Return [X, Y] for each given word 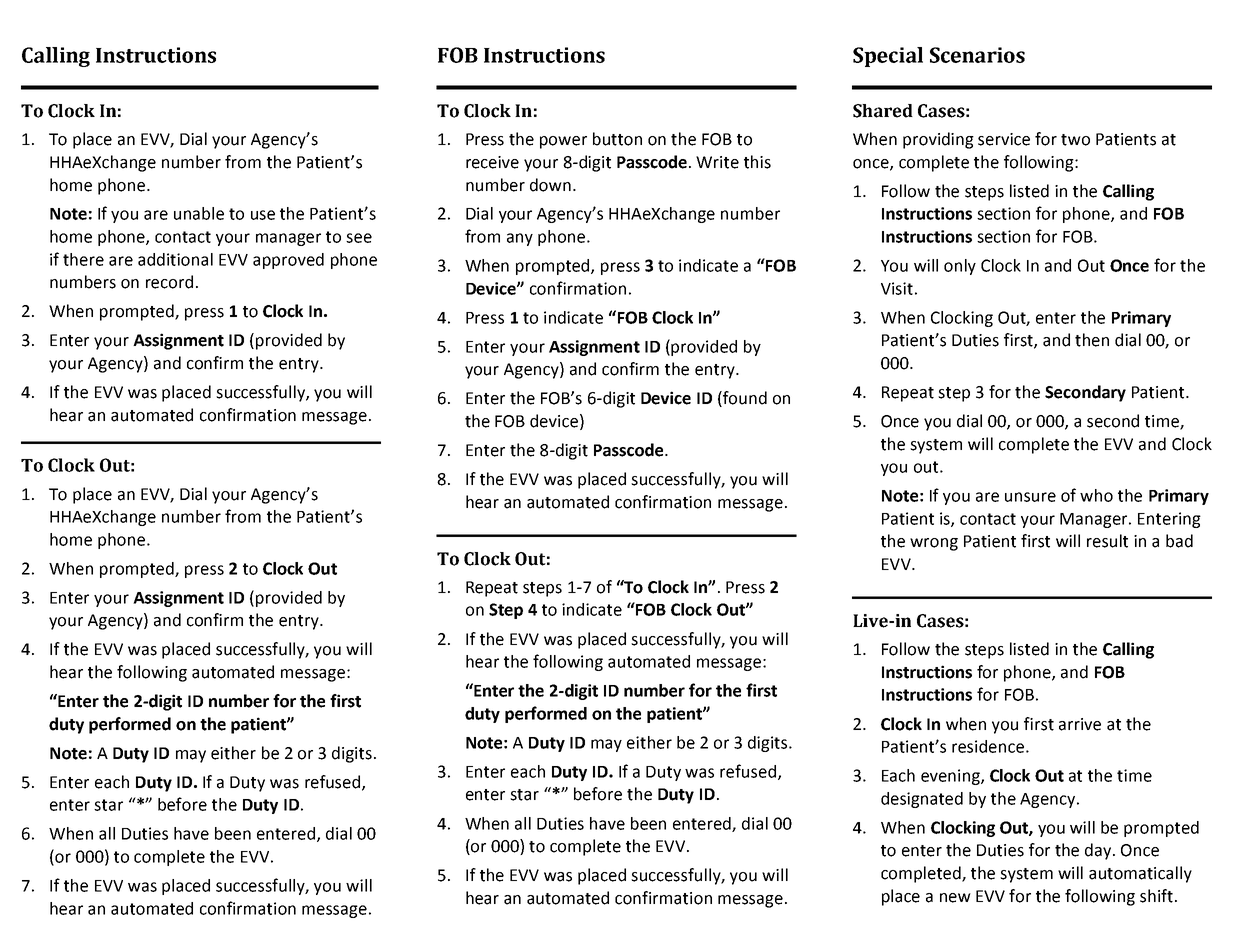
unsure [1030, 497]
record [169, 282]
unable [199, 213]
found [744, 399]
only [960, 267]
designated [922, 800]
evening [951, 777]
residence [988, 746]
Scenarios [977, 55]
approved [288, 261]
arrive [1080, 724]
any [520, 239]
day [1099, 851]
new [955, 898]
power [563, 142]
